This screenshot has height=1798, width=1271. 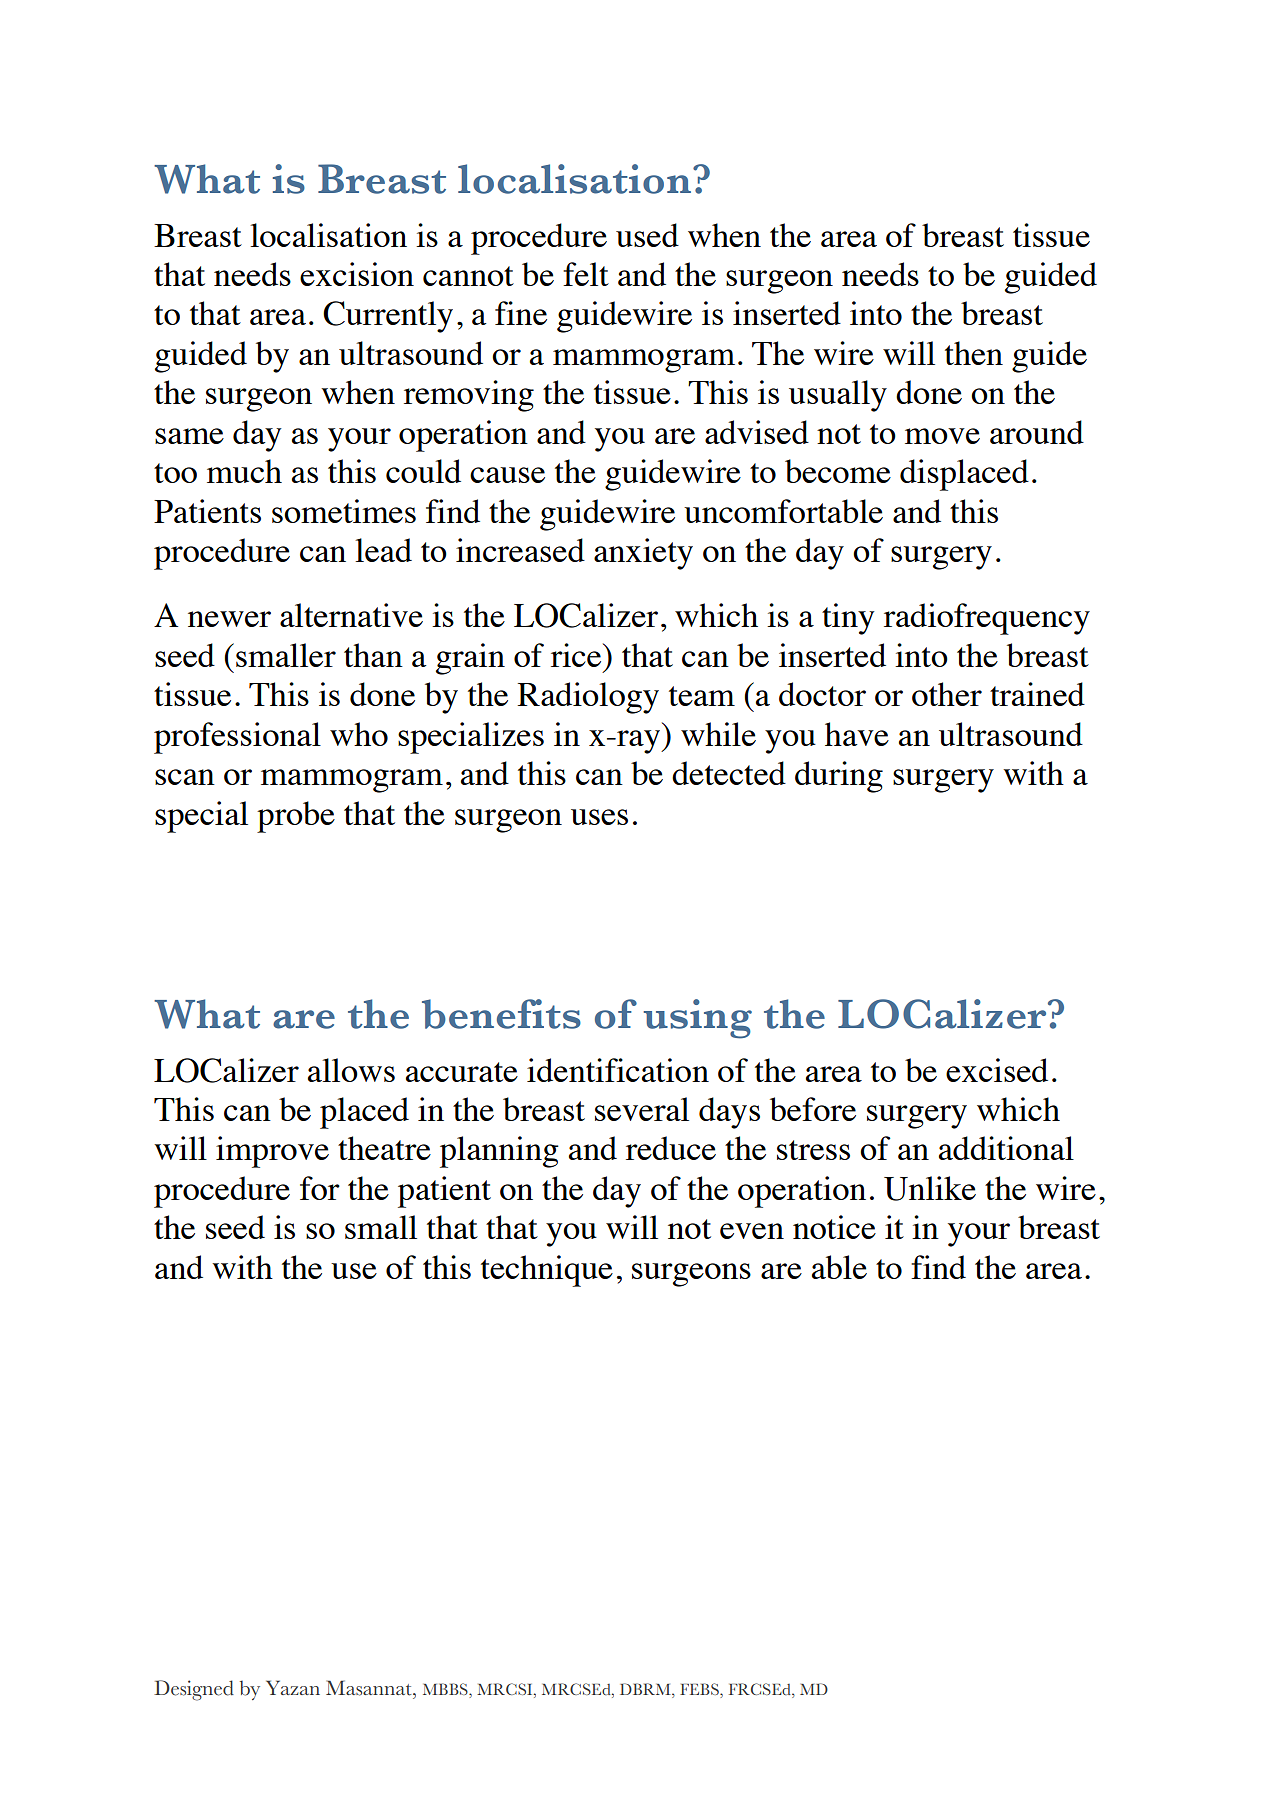 I want to click on excision, so click(x=357, y=274).
